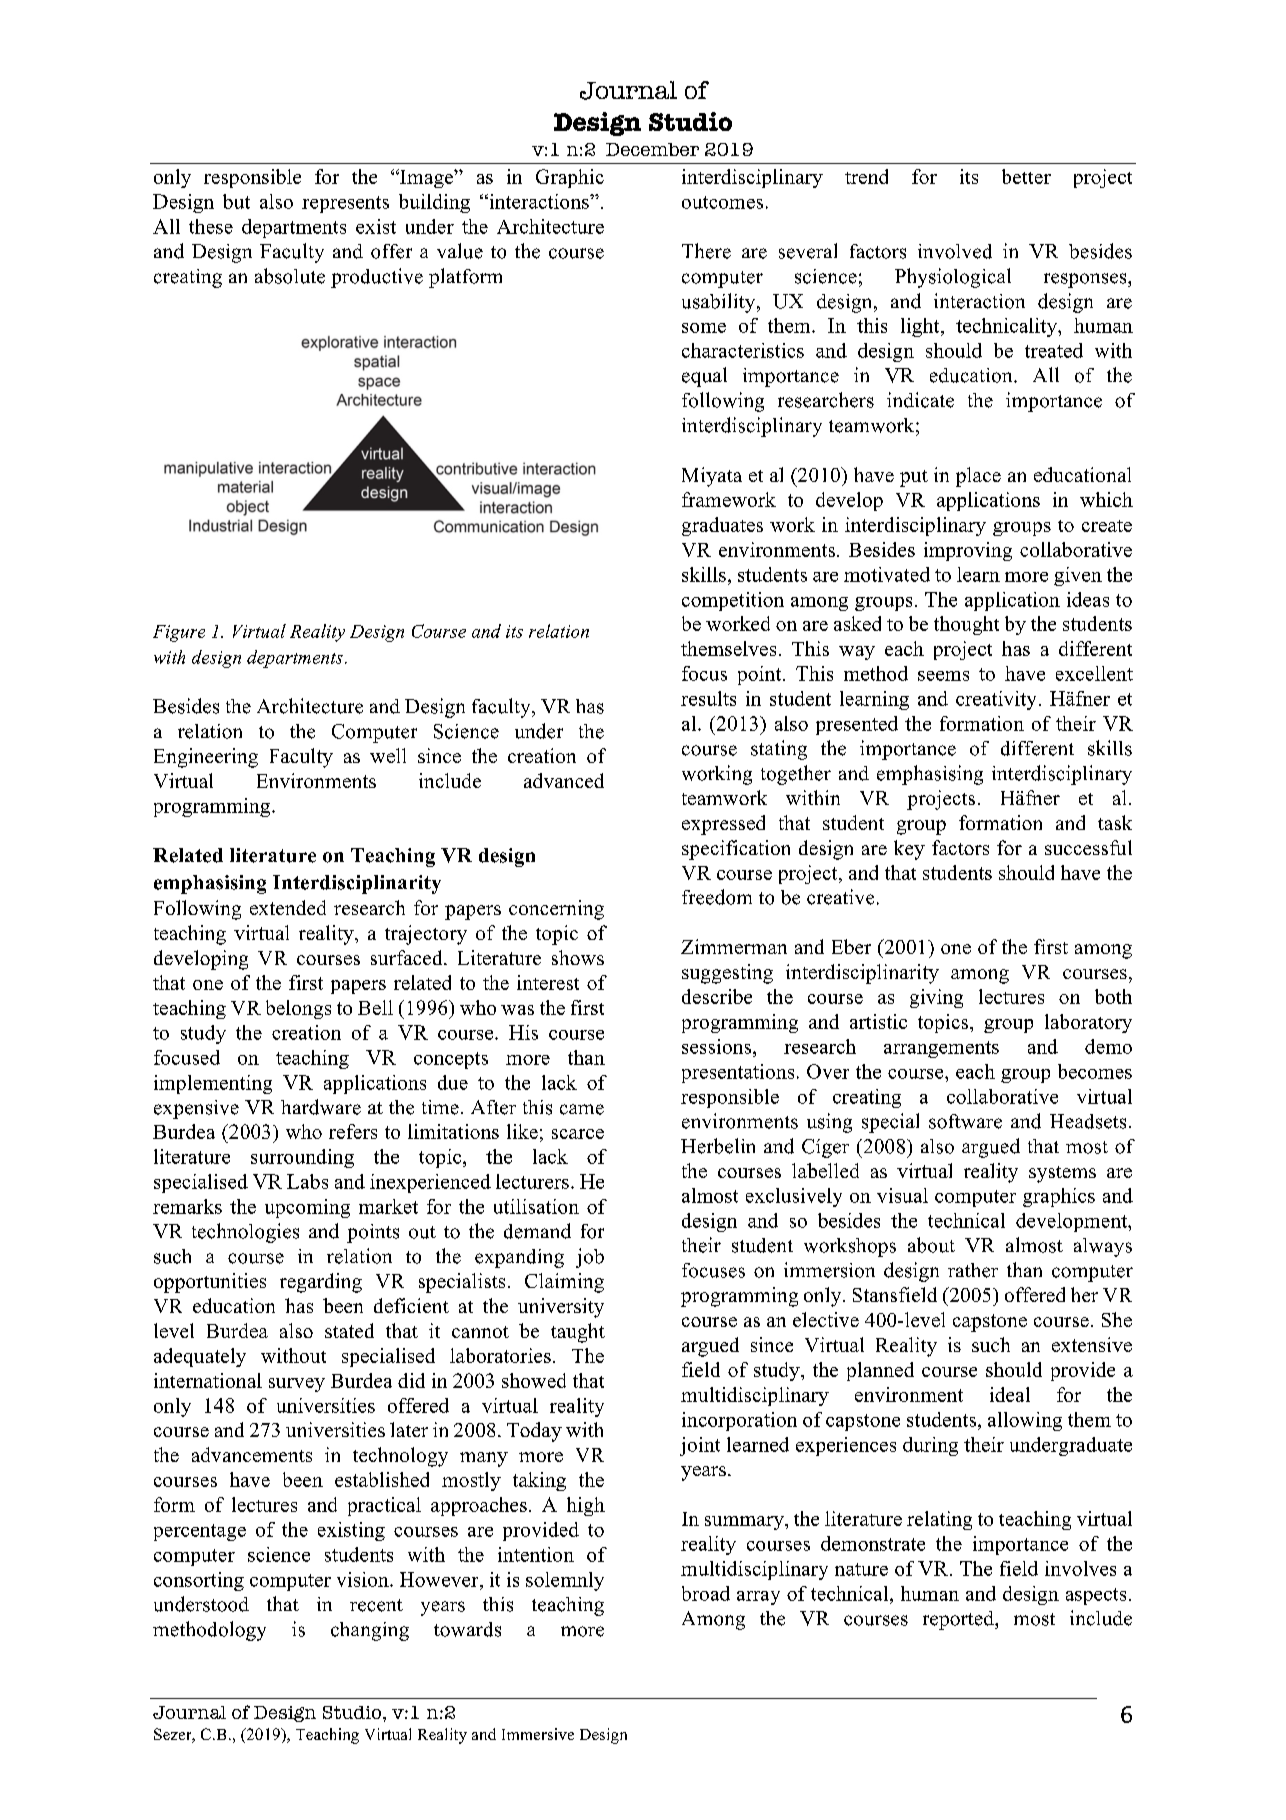 Image resolution: width=1286 pixels, height=1820 pixels. What do you see at coordinates (206, 758) in the screenshot?
I see `Engineering` at bounding box center [206, 758].
